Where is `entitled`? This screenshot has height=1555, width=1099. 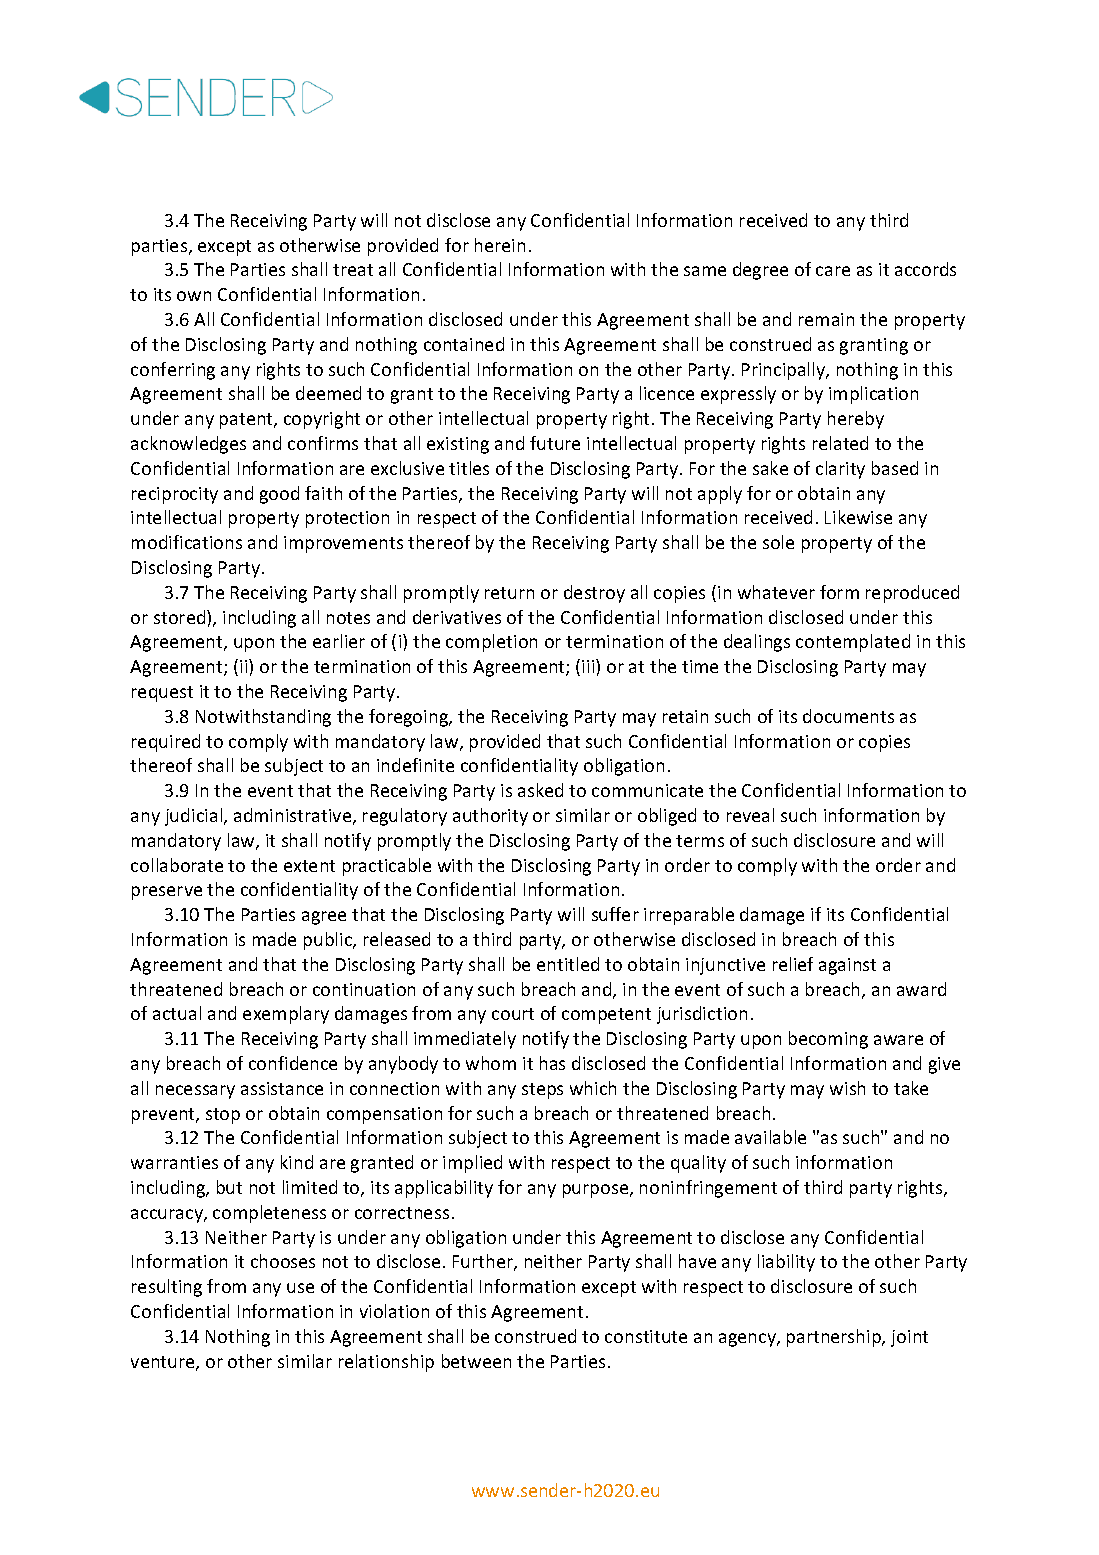
entitled is located at coordinates (568, 964).
